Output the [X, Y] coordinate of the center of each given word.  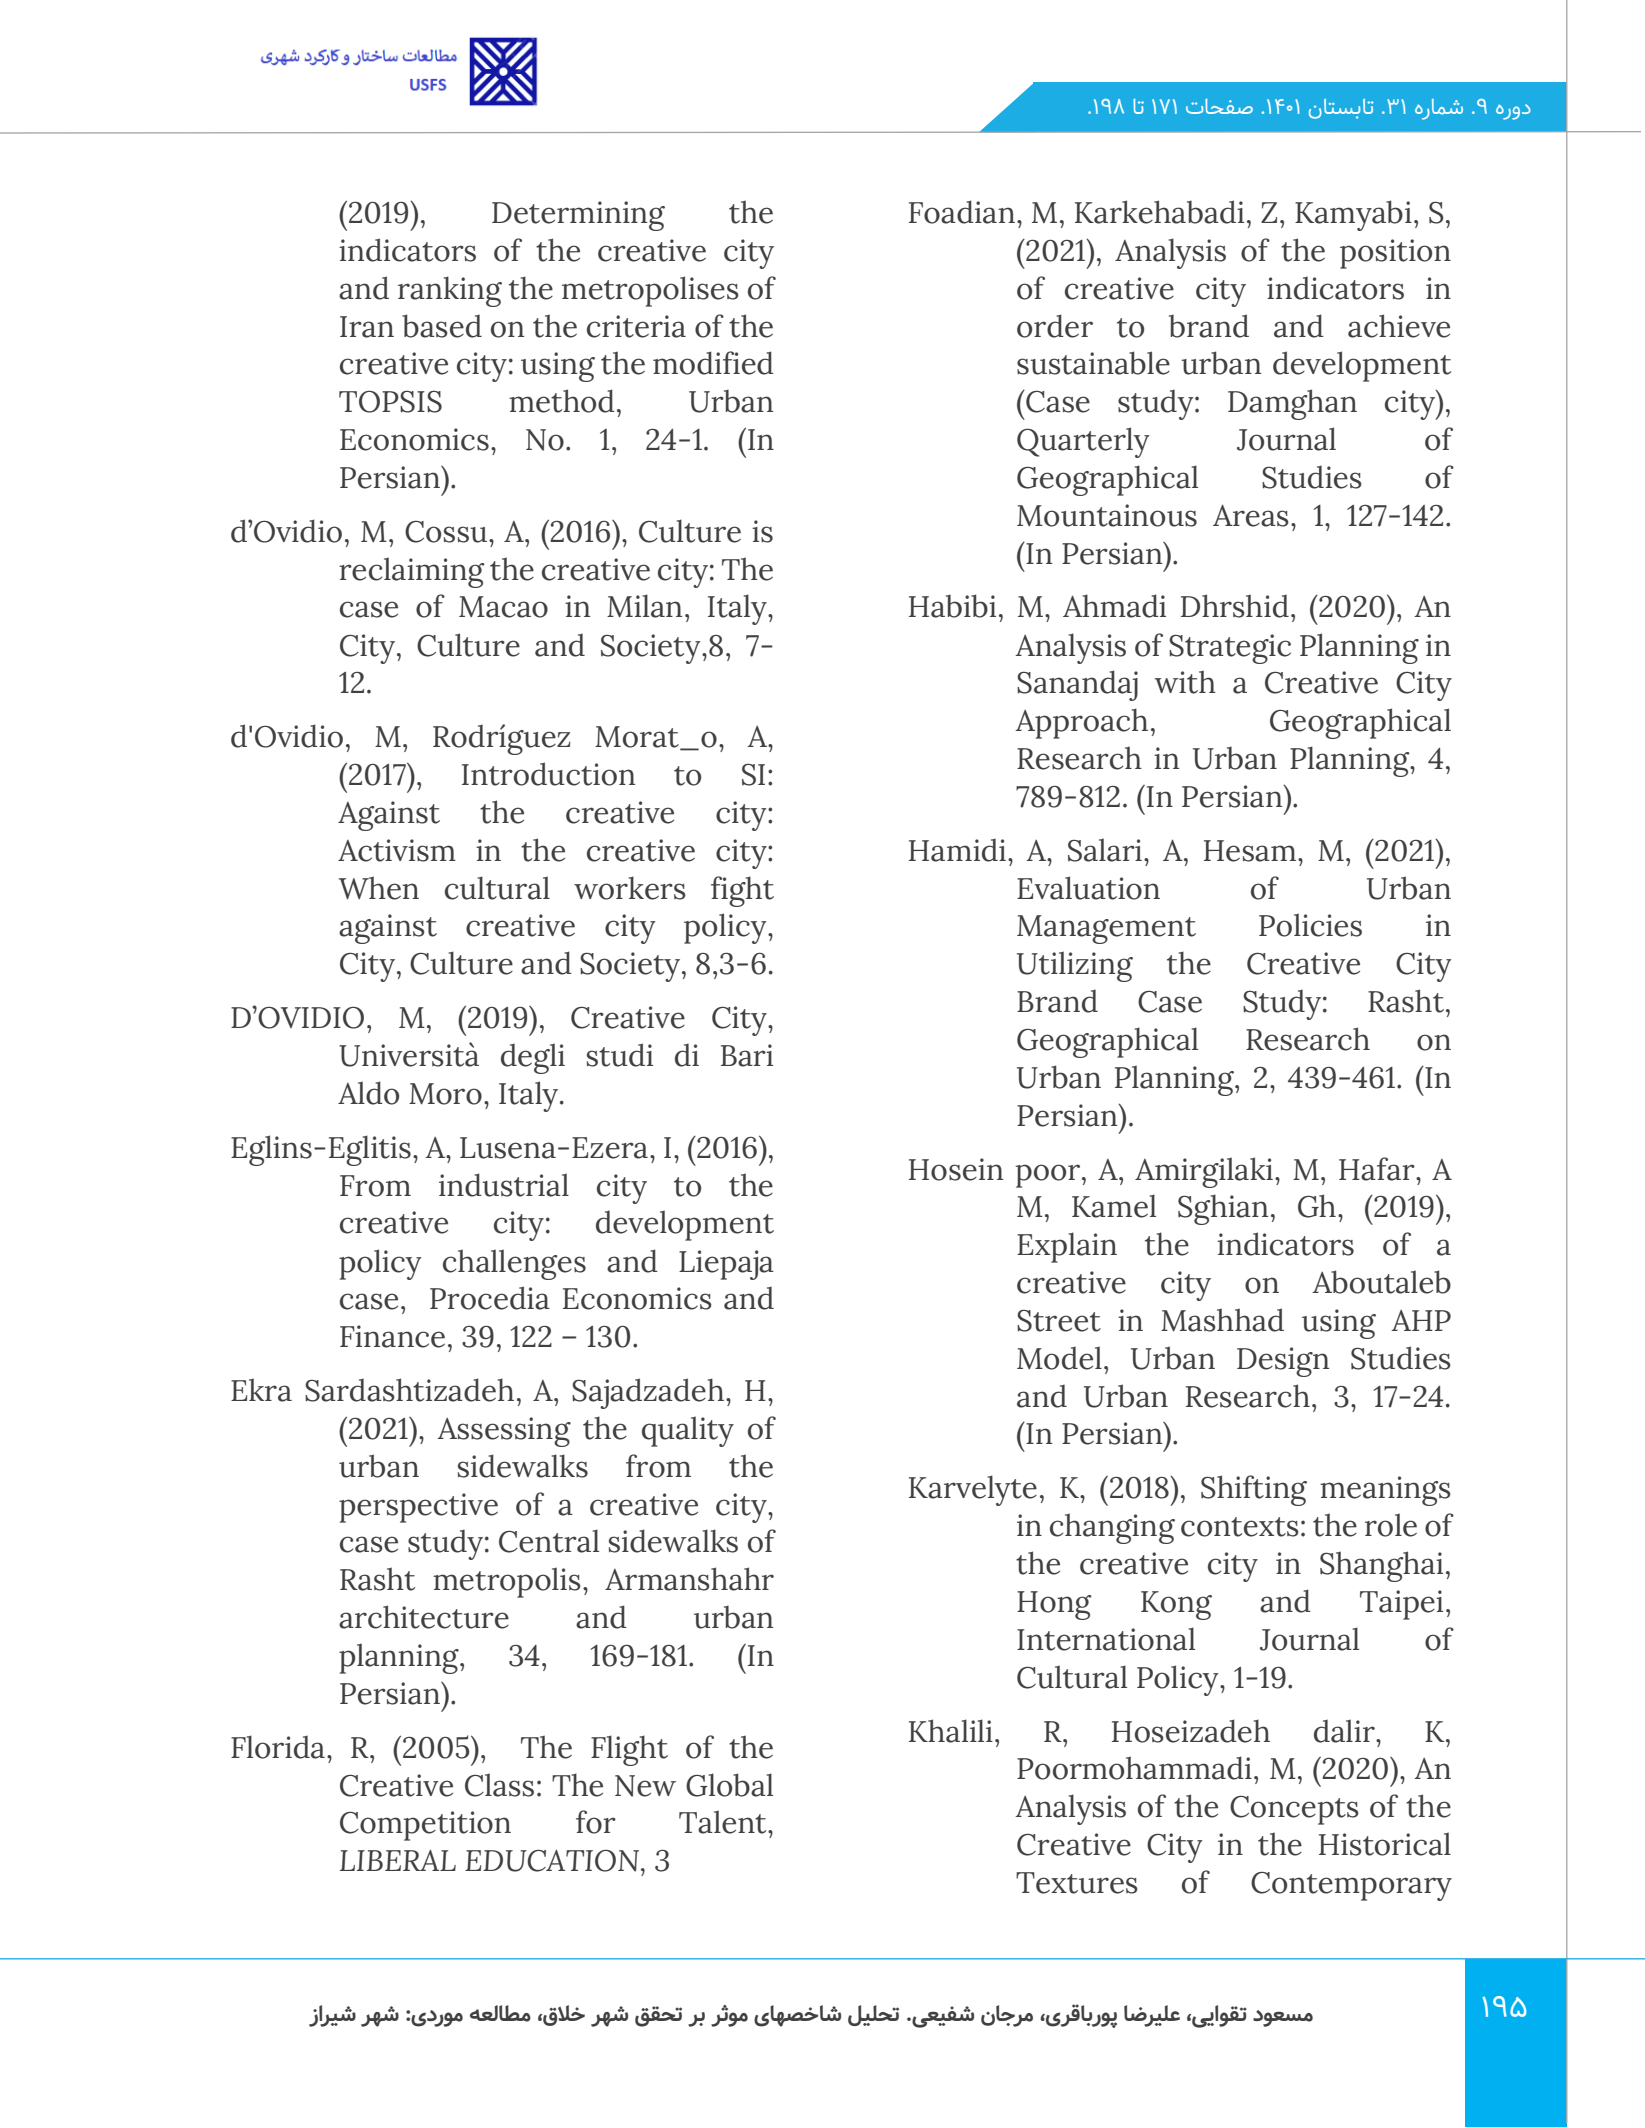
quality [688, 1431]
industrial [504, 1185]
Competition [425, 1826]
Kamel [1114, 1206]
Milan [644, 606]
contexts [1240, 1527]
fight [742, 891]
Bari [747, 1055]
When [379, 888]
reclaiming [412, 572]
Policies [1310, 925]
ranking [450, 291]
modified [713, 363]
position [1395, 254]
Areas [1251, 516]
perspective [418, 1508]
